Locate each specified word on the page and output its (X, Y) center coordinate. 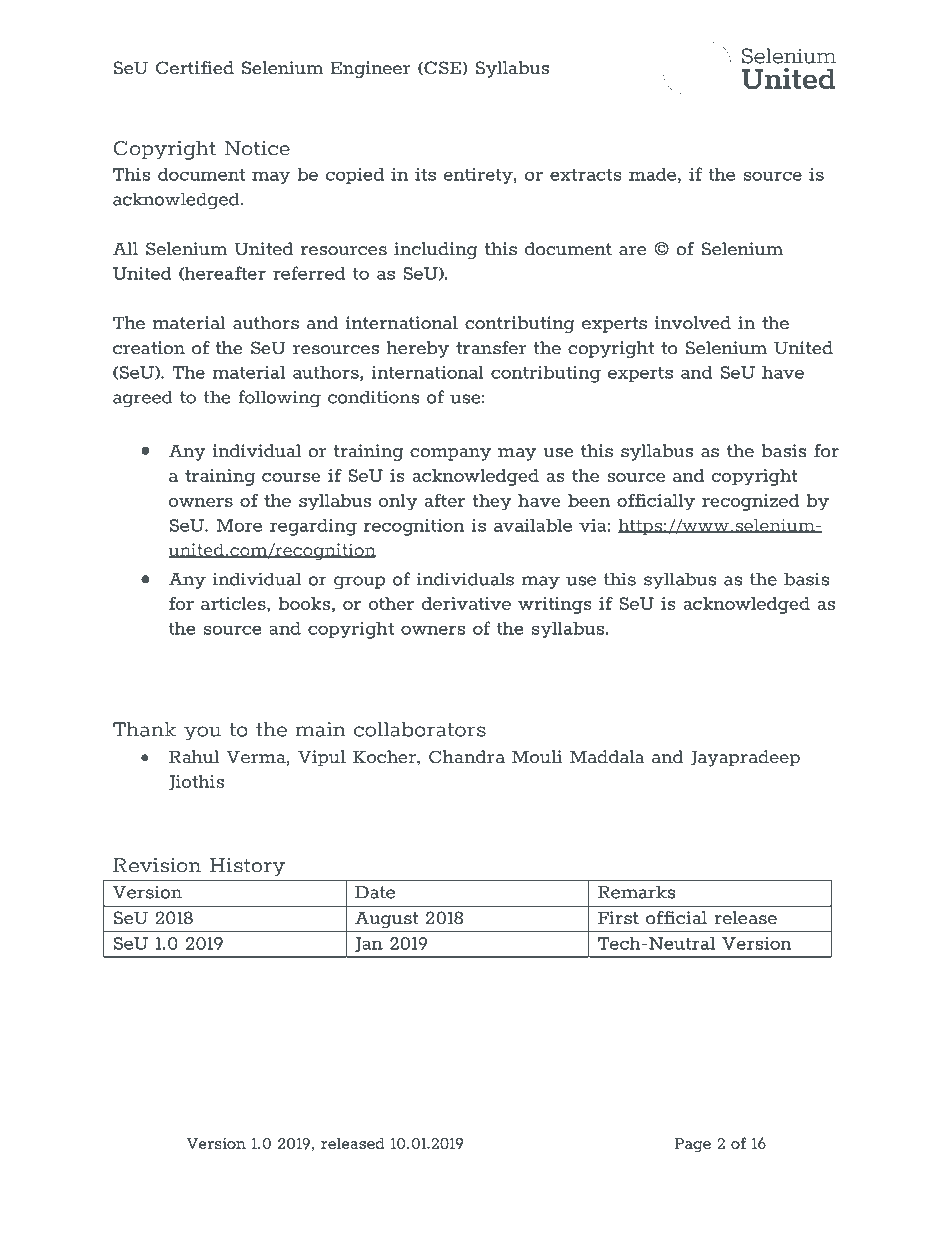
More (239, 525)
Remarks (637, 892)
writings (555, 605)
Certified (195, 68)
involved (692, 323)
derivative (466, 603)
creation (149, 348)
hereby (418, 349)
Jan (369, 944)
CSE (441, 68)
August (386, 919)
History (247, 867)
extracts (586, 174)
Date (375, 892)
